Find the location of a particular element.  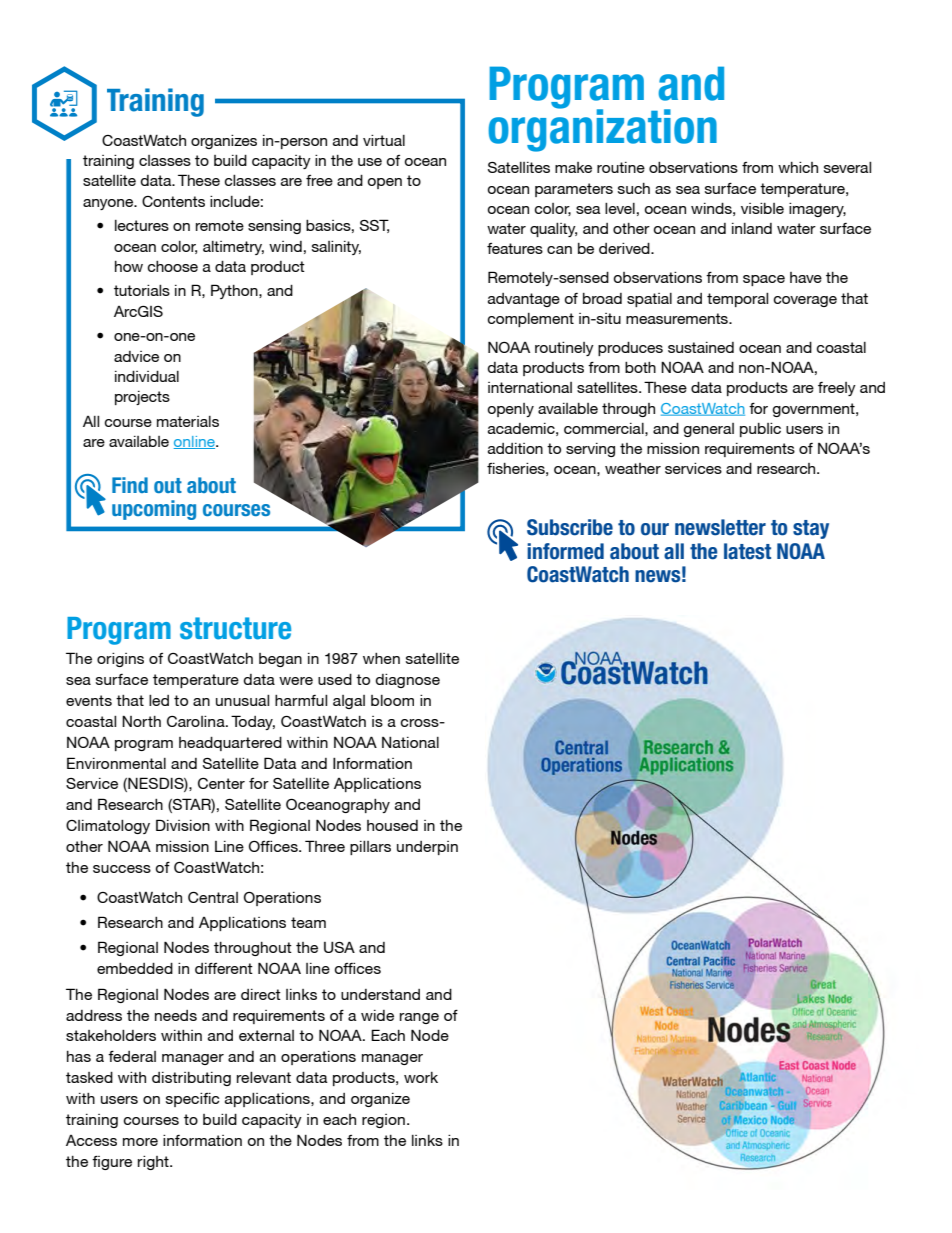

which is located at coordinates (798, 167).
